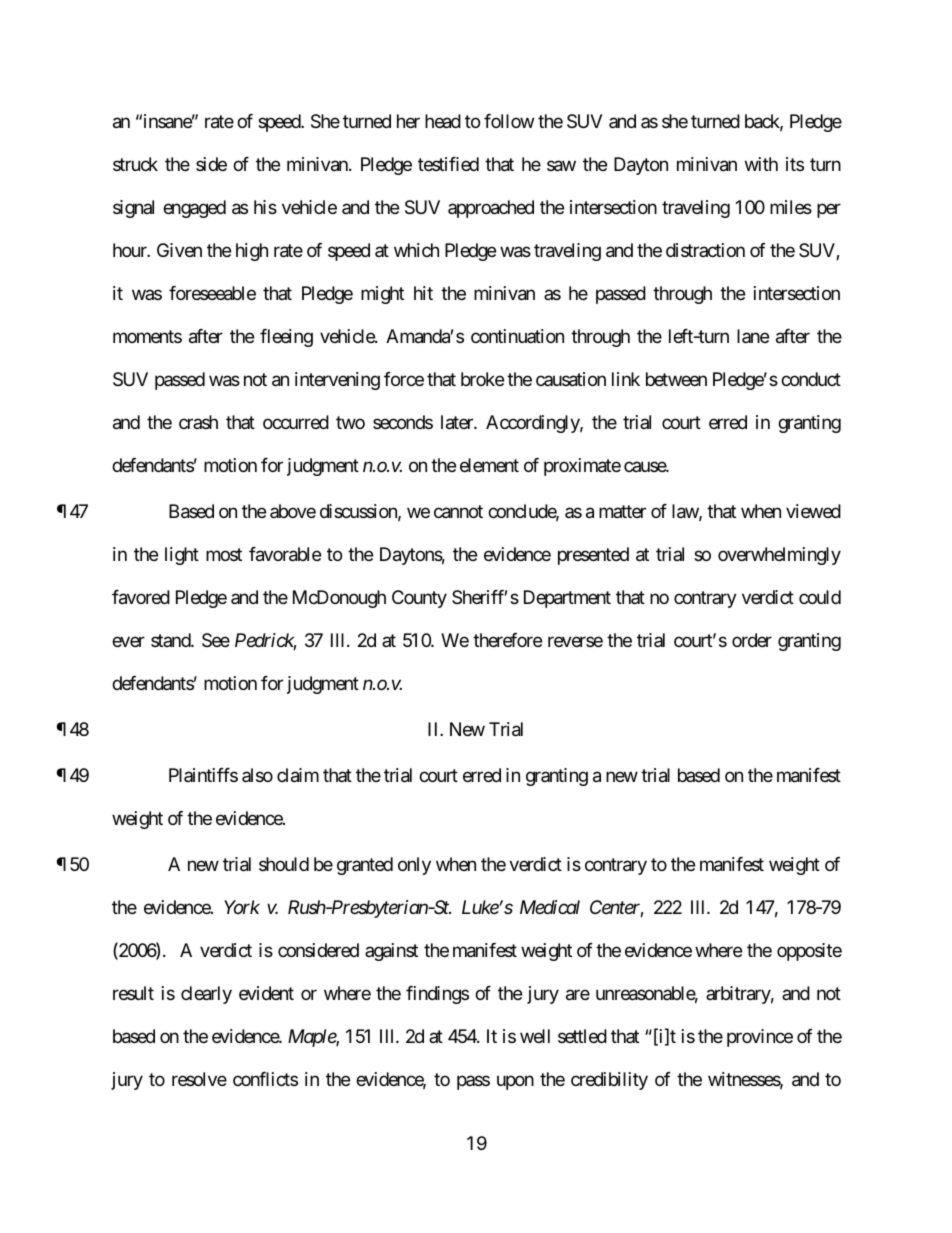 Image resolution: width=952 pixels, height=1233 pixels. Describe the element at coordinates (284, 864) in the page. I see `should` at that location.
